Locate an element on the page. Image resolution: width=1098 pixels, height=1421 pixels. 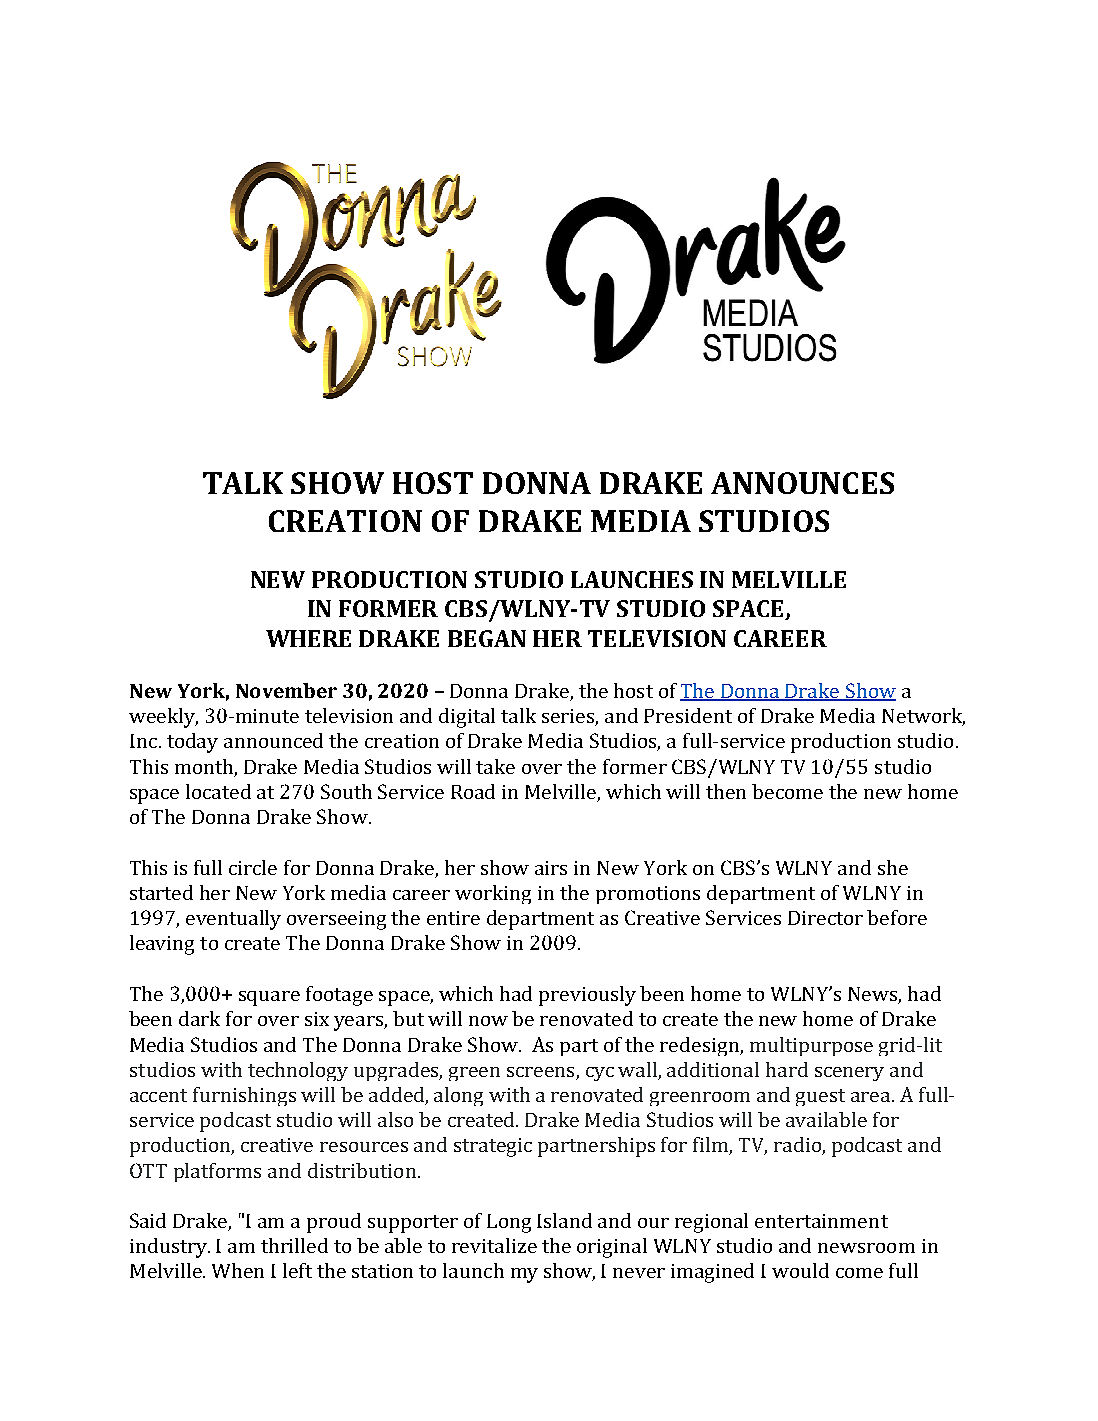
airs is located at coordinates (551, 868).
